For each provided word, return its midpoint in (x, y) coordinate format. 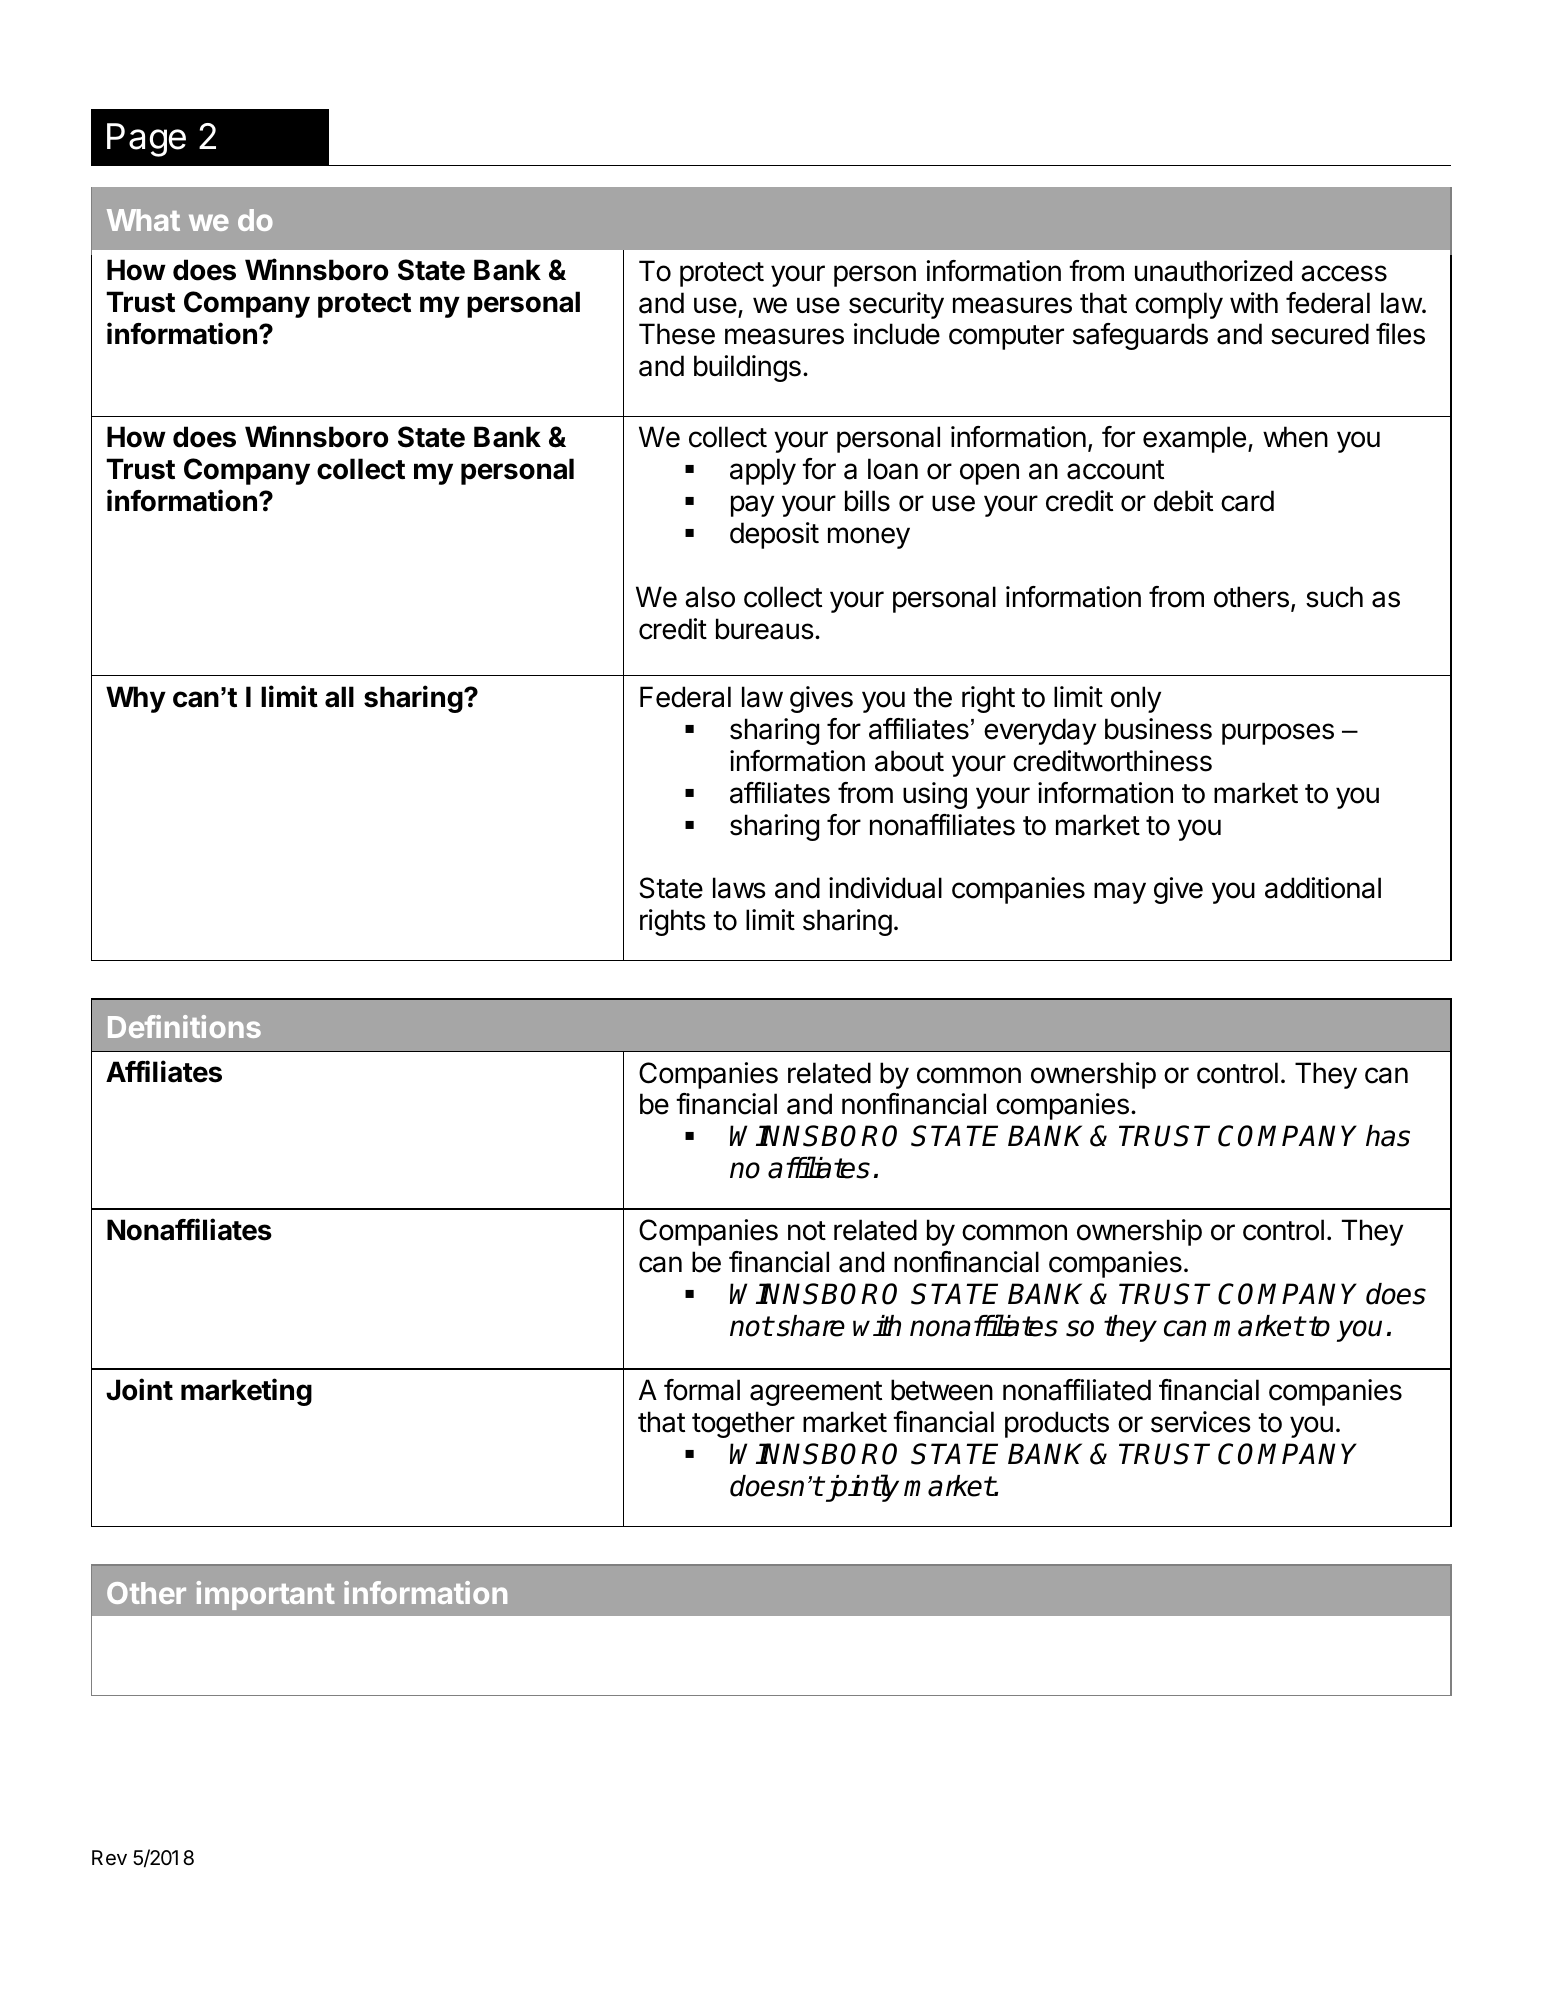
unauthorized (1213, 271)
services (1201, 1422)
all (339, 697)
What (143, 220)
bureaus (765, 629)
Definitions (184, 1026)
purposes (1278, 734)
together (743, 1424)
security (896, 305)
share (811, 1326)
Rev (109, 1858)
